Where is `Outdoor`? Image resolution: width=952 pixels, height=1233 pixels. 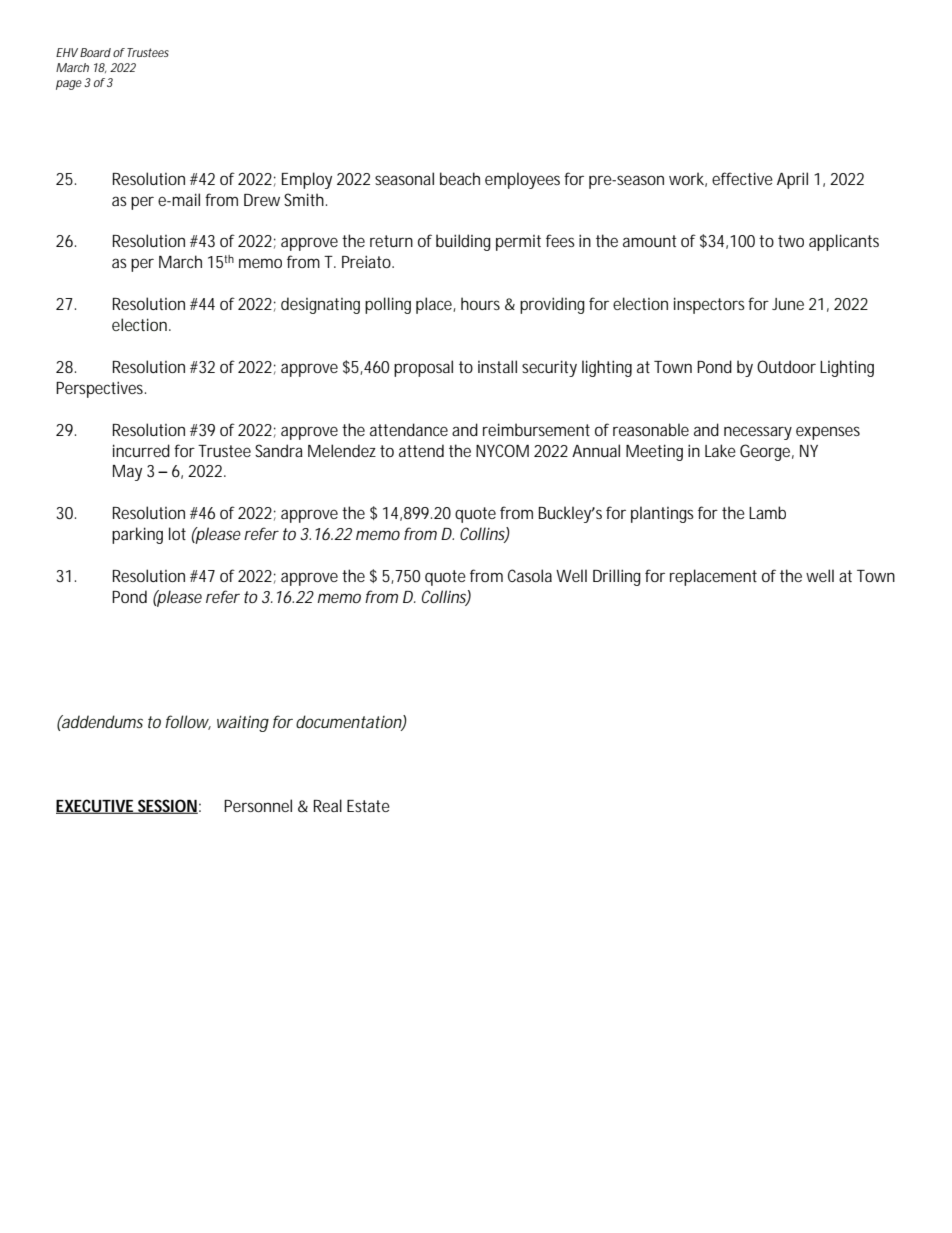
Outdoor is located at coordinates (786, 366).
